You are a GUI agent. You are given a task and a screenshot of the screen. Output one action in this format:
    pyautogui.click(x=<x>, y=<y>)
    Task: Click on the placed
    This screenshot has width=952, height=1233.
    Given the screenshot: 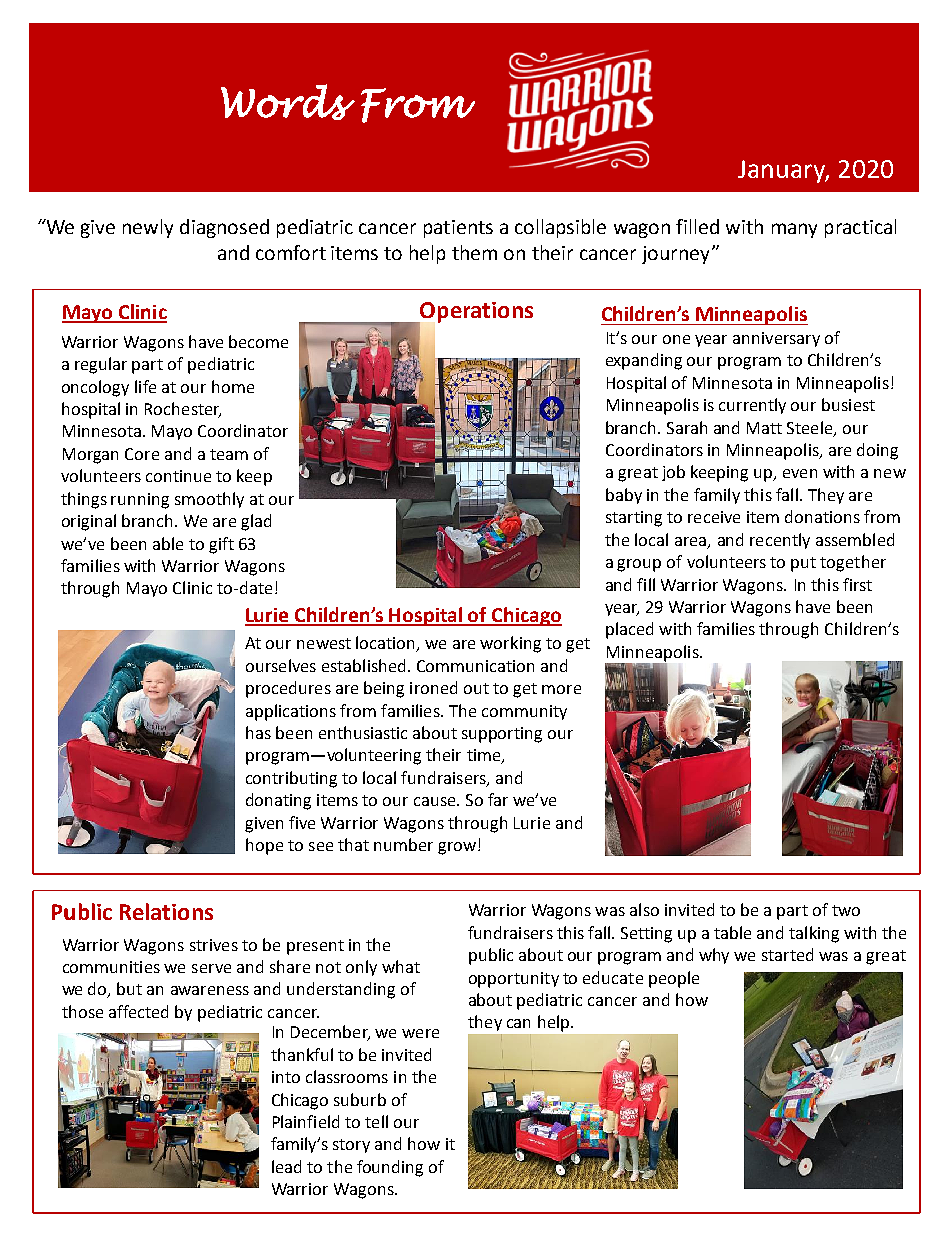 What is the action you would take?
    pyautogui.click(x=629, y=630)
